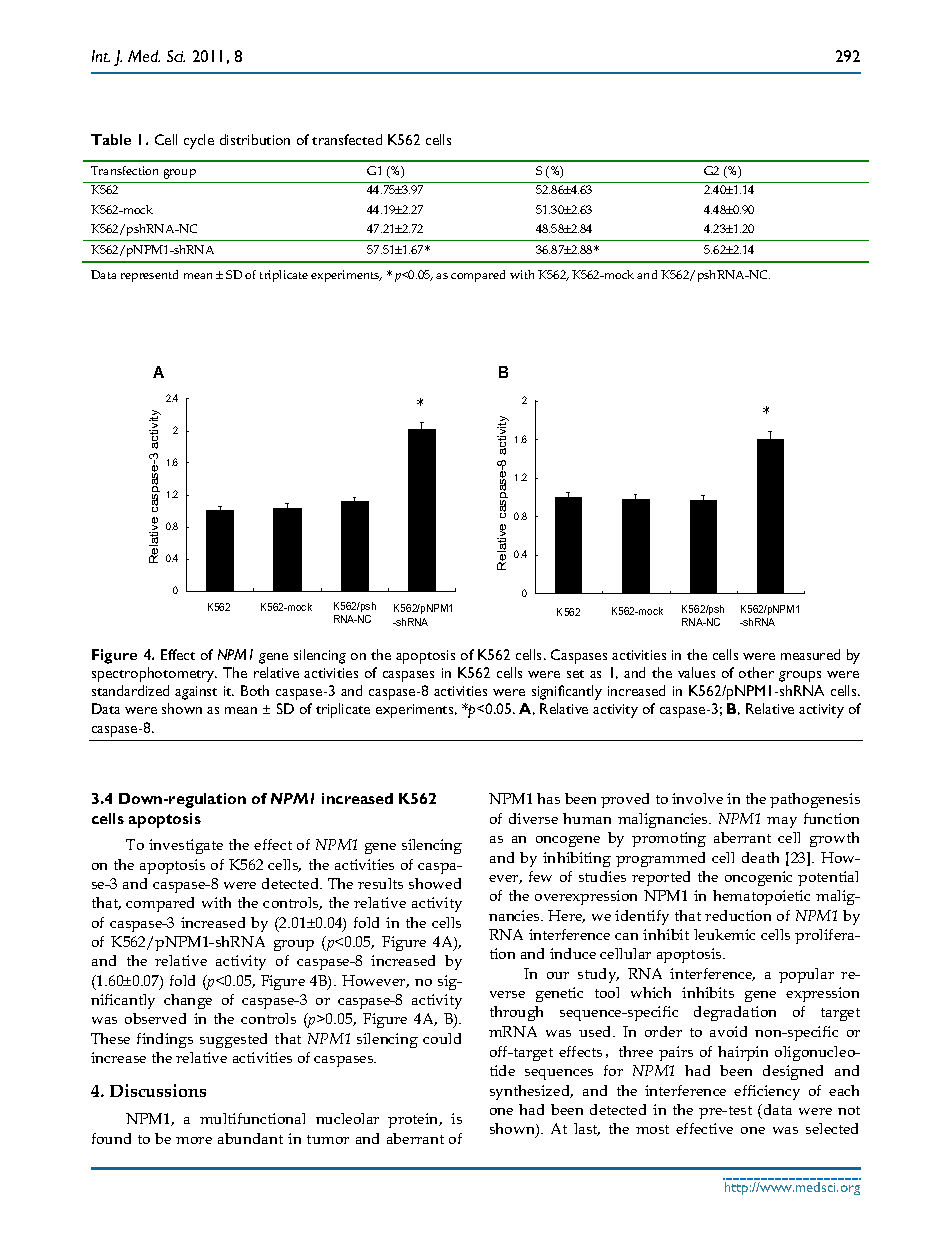  Describe the element at coordinates (111, 139) in the page. I see `Table` at that location.
